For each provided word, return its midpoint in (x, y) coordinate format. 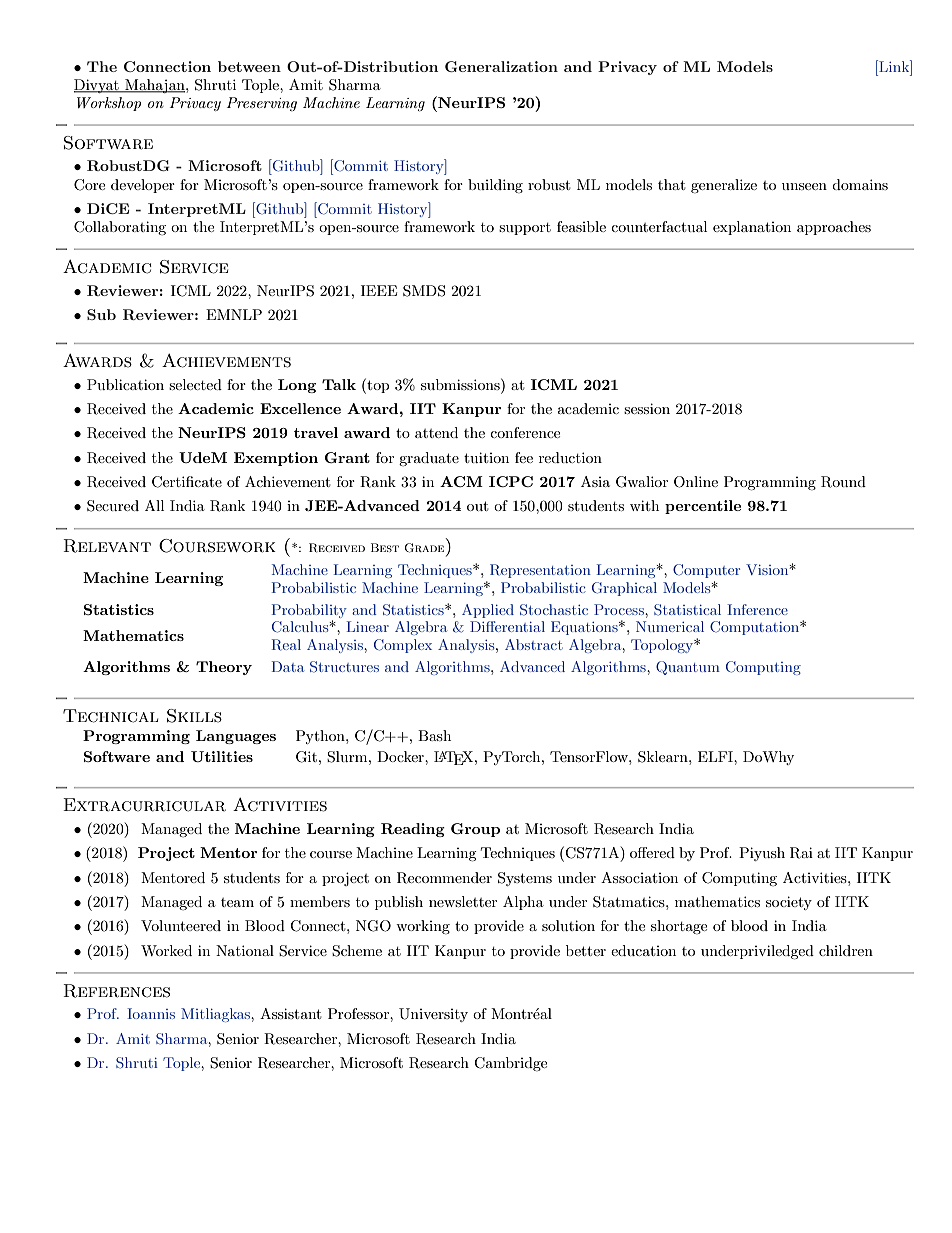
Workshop (109, 104)
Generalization (501, 66)
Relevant (107, 546)
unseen (804, 186)
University (433, 1015)
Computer (706, 571)
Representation (540, 571)
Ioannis (151, 1013)
